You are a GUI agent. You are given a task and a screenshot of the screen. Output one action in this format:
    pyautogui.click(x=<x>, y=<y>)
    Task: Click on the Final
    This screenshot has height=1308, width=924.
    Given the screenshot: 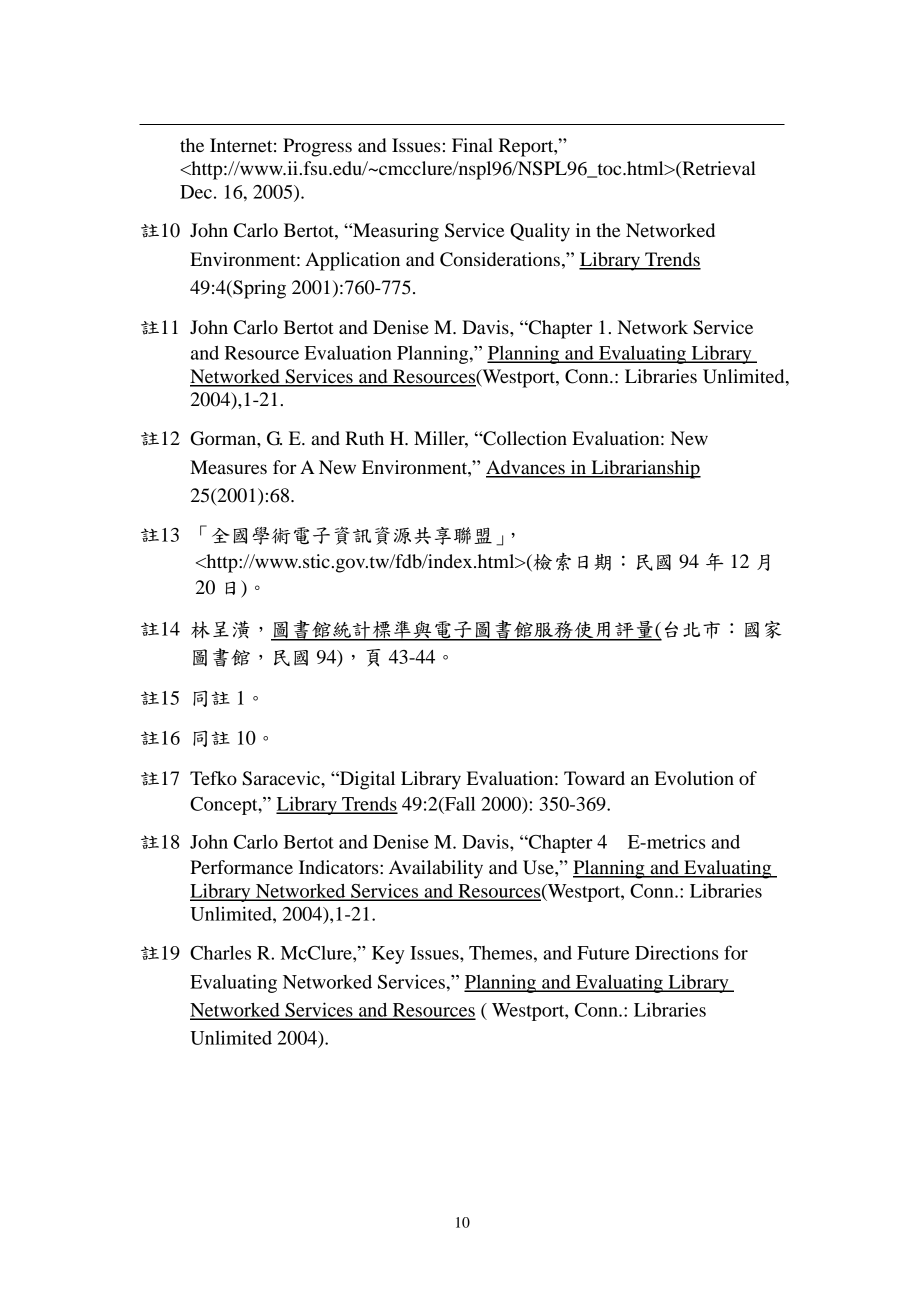 What is the action you would take?
    pyautogui.click(x=472, y=145)
